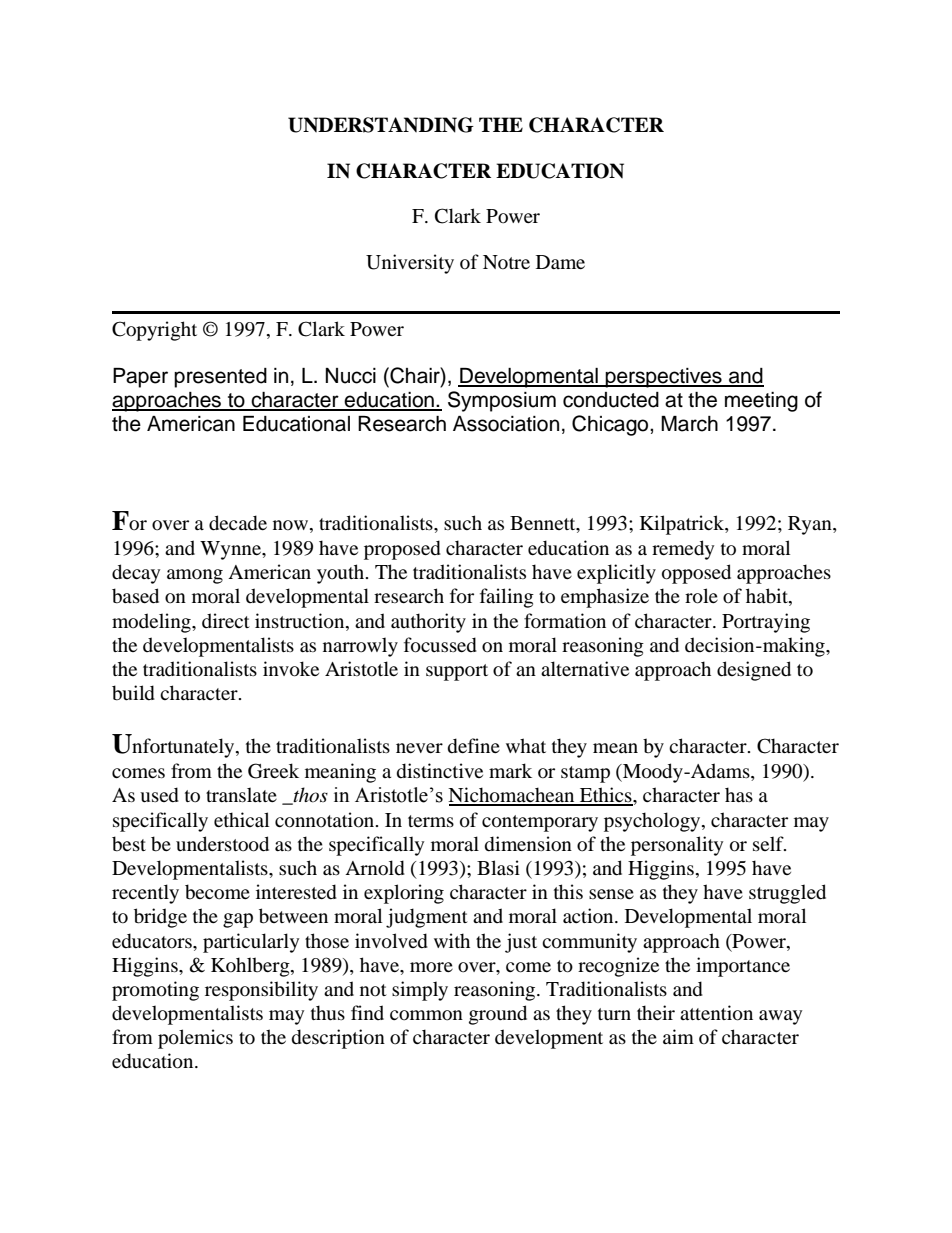 The width and height of the document is (952, 1233). Describe the element at coordinates (560, 262) in the document. I see `Dame` at that location.
